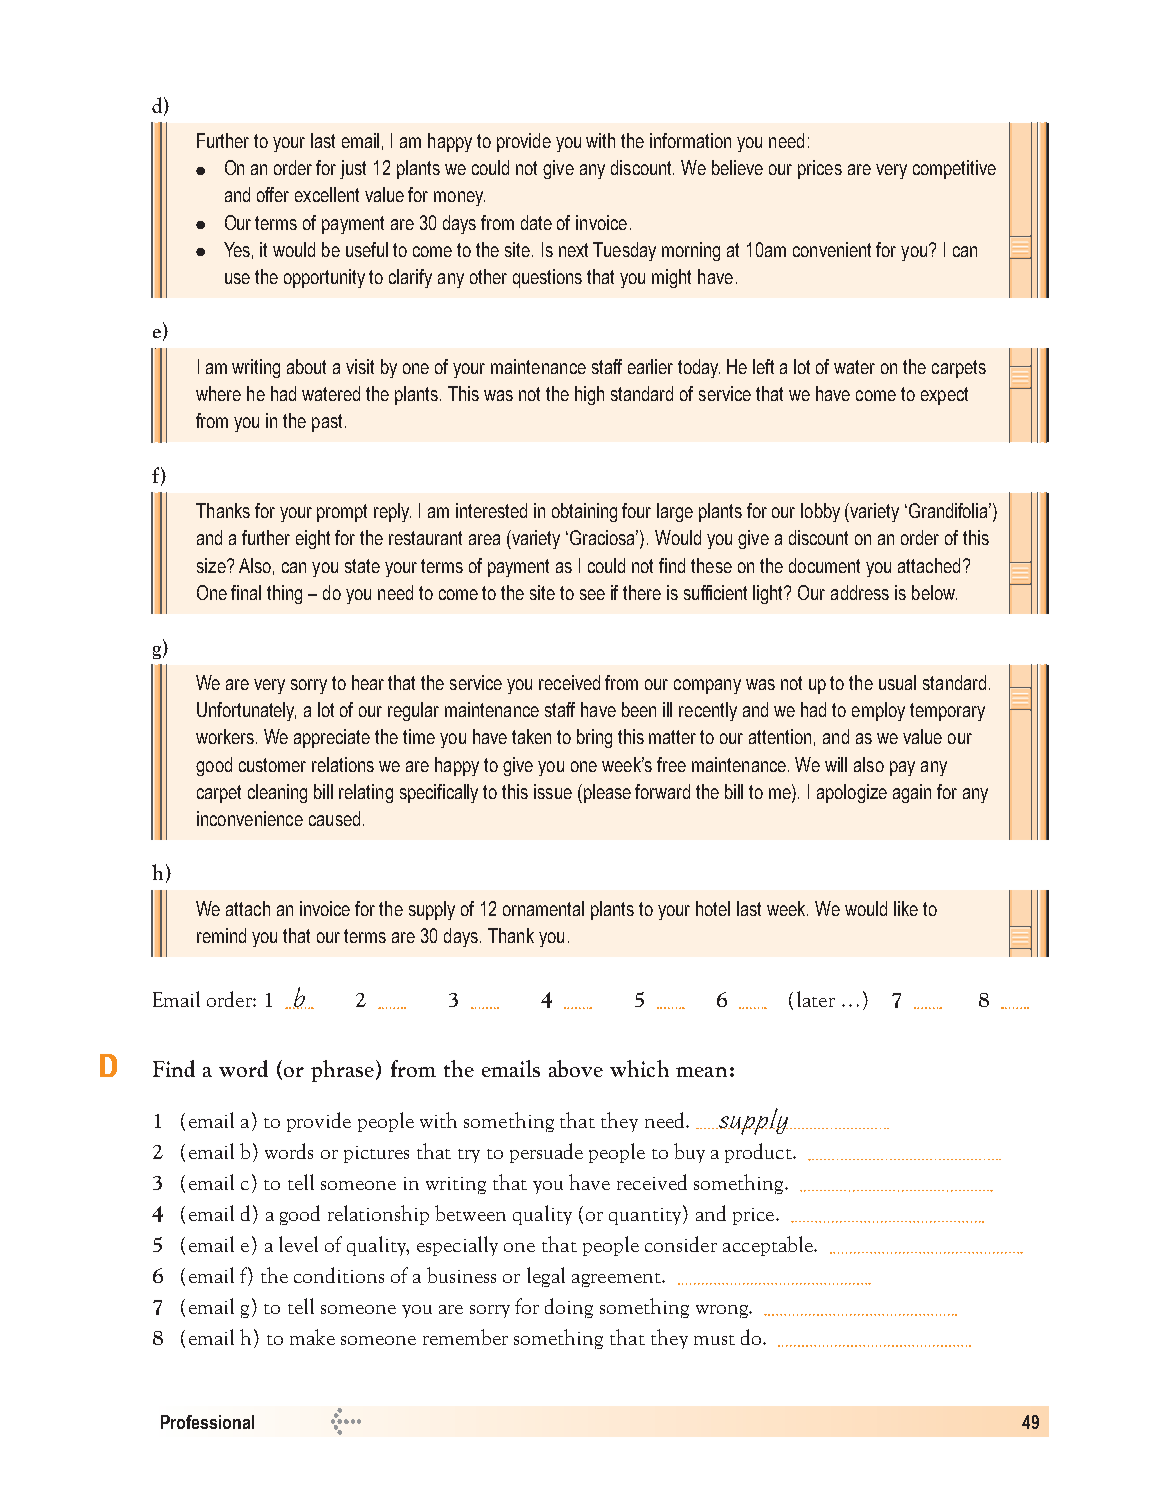 This screenshot has height=1492, width=1173. What do you see at coordinates (312, 1337) in the screenshot?
I see `make` at bounding box center [312, 1337].
